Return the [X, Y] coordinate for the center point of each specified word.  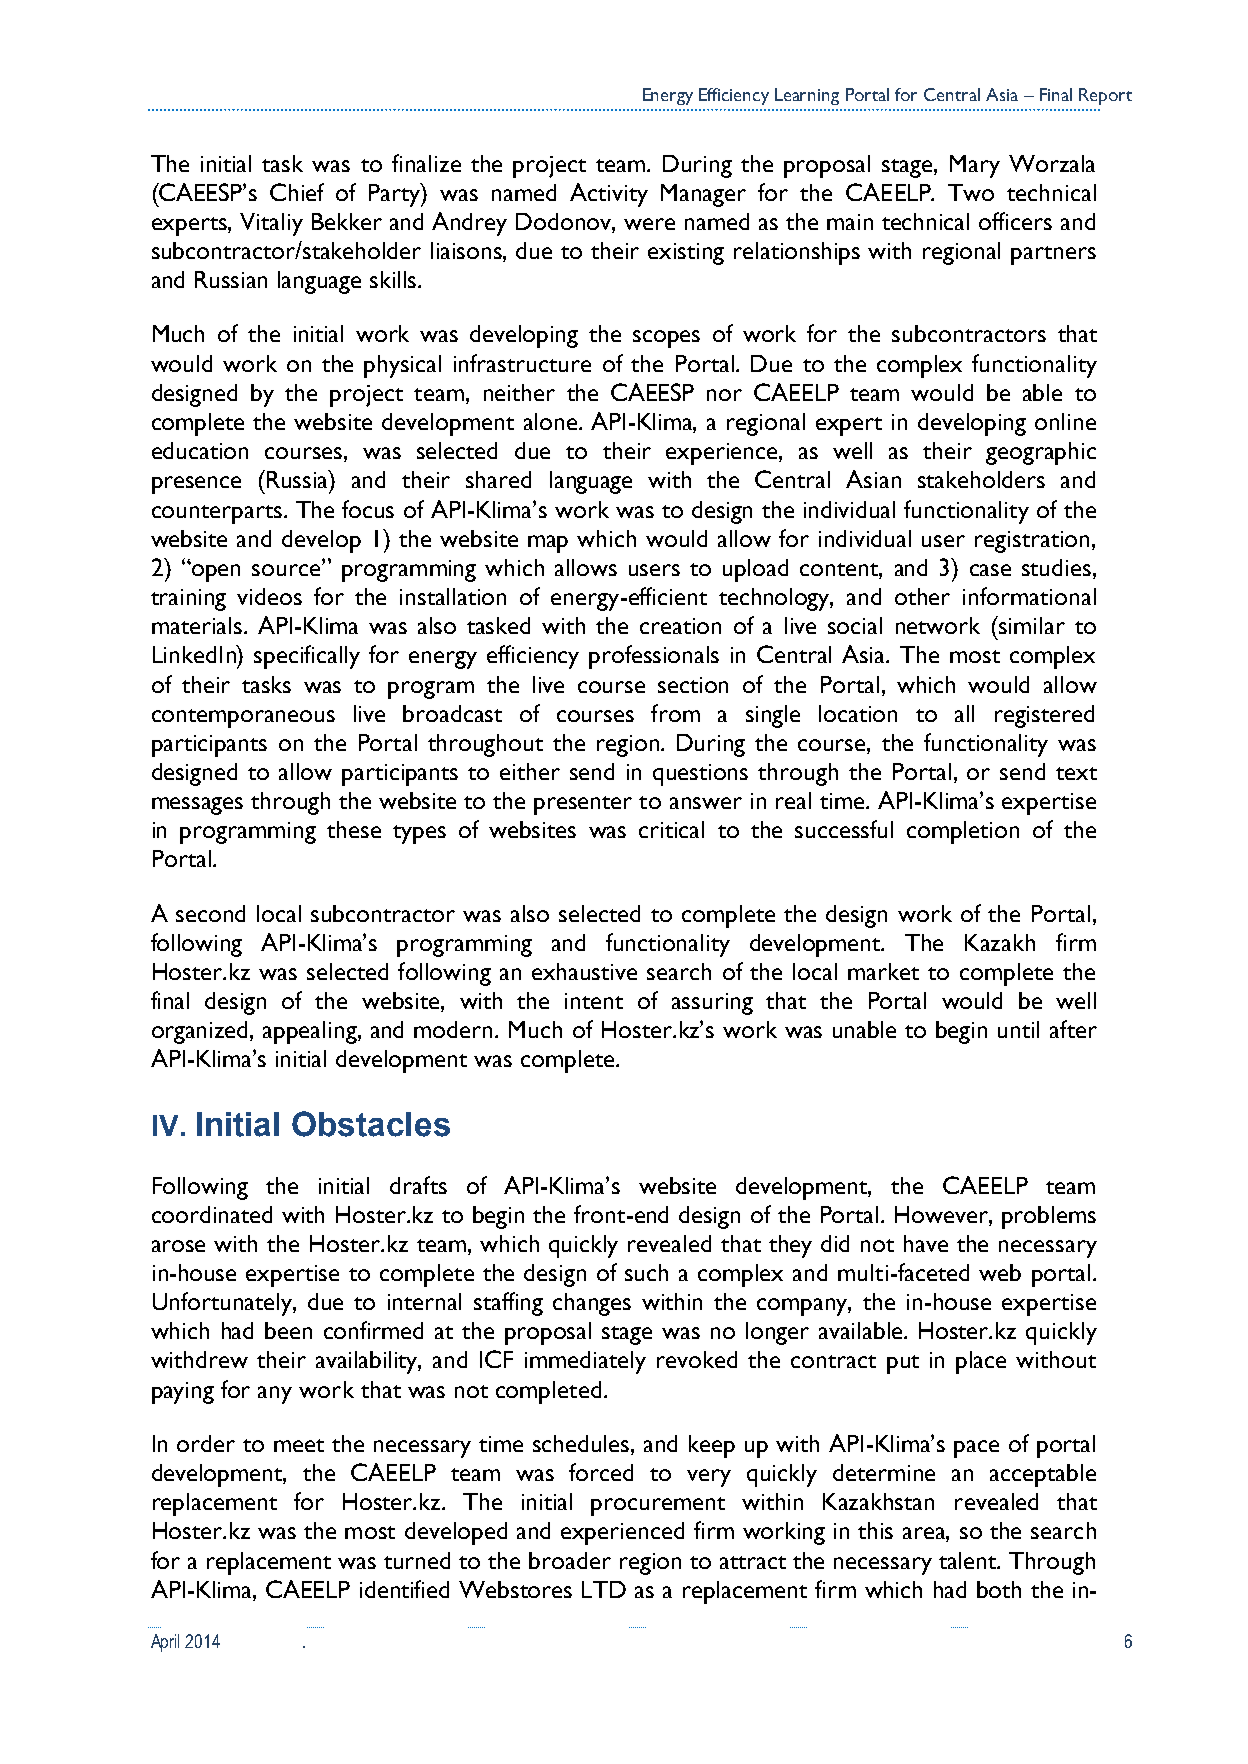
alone [550, 421]
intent [594, 1001]
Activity [609, 195]
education [200, 450]
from [675, 713]
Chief [297, 192]
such [646, 1272]
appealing [311, 1032]
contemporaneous [243, 718]
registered [1044, 716]
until [1018, 1029]
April [165, 1643]
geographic [1041, 453]
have [926, 1243]
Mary [975, 166]
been [288, 1330]
